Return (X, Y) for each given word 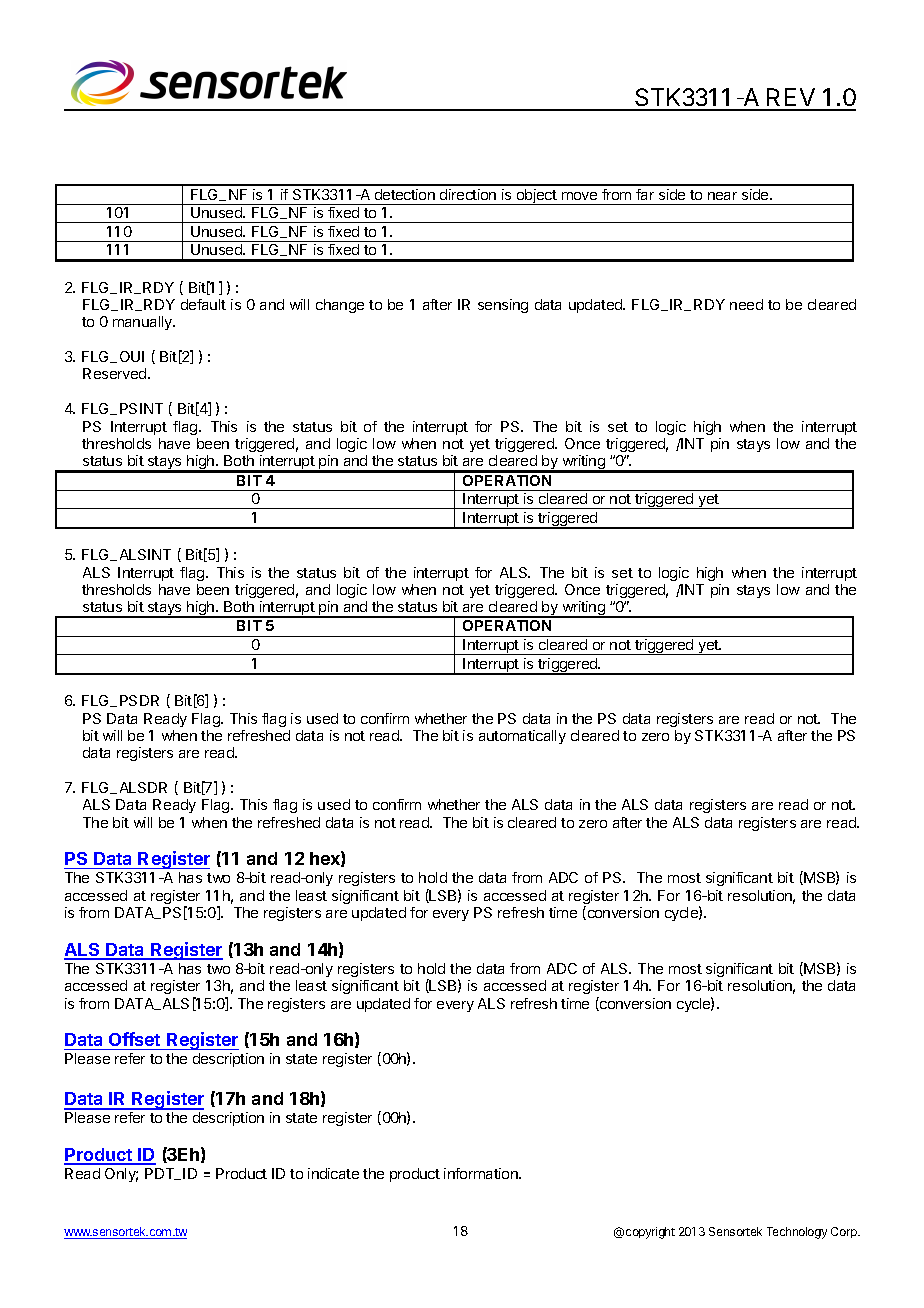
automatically (522, 737)
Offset (134, 1039)
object (537, 197)
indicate (333, 1173)
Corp (845, 1232)
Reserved (116, 373)
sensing (503, 306)
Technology (797, 1233)
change (340, 306)
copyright (650, 1233)
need (746, 304)
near (722, 196)
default (203, 304)
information (482, 1173)
